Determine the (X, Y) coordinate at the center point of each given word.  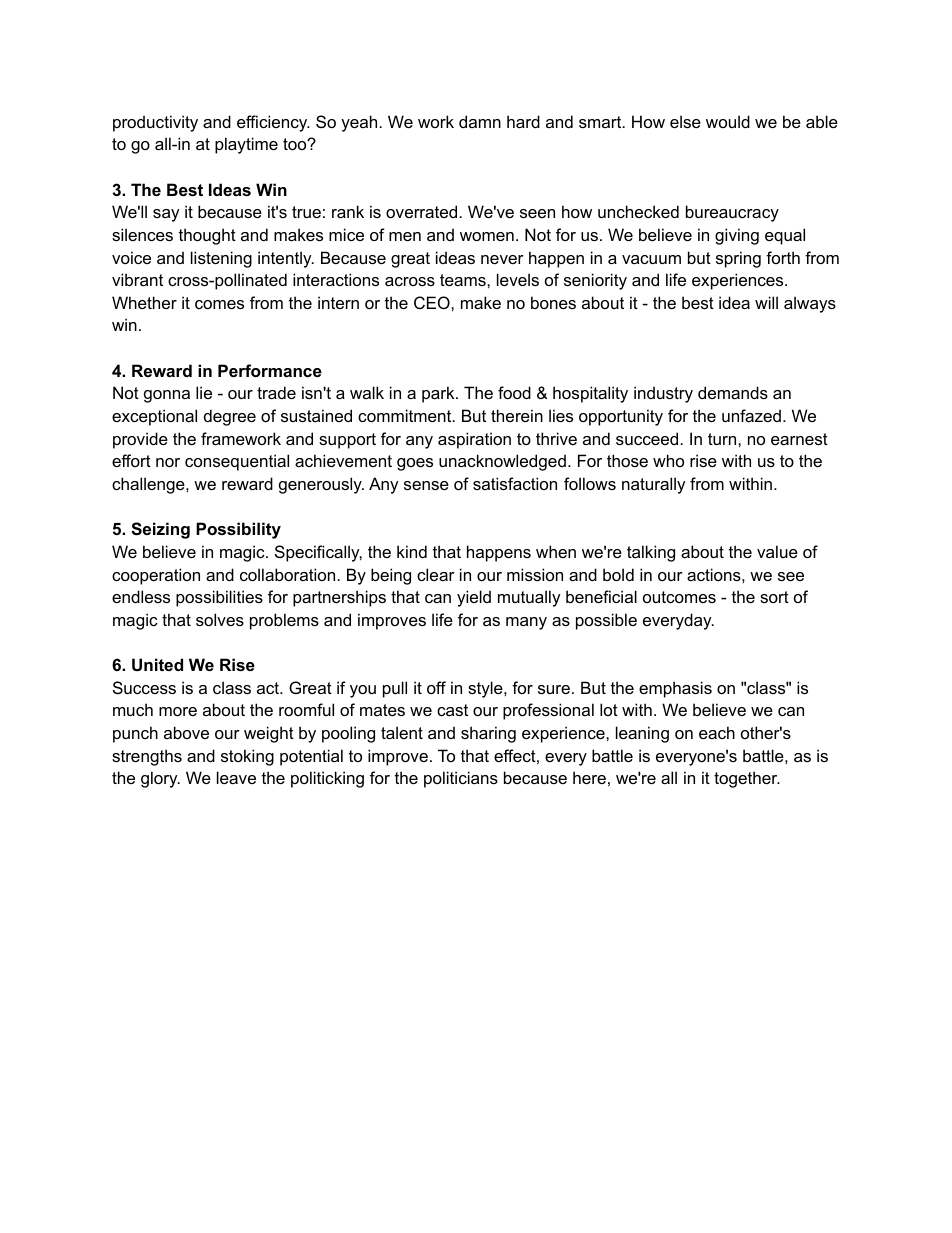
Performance (270, 370)
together (747, 779)
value (777, 551)
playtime (246, 145)
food (514, 392)
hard (523, 121)
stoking (247, 757)
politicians (461, 779)
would (728, 121)
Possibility (238, 530)
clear (436, 574)
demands (733, 392)
